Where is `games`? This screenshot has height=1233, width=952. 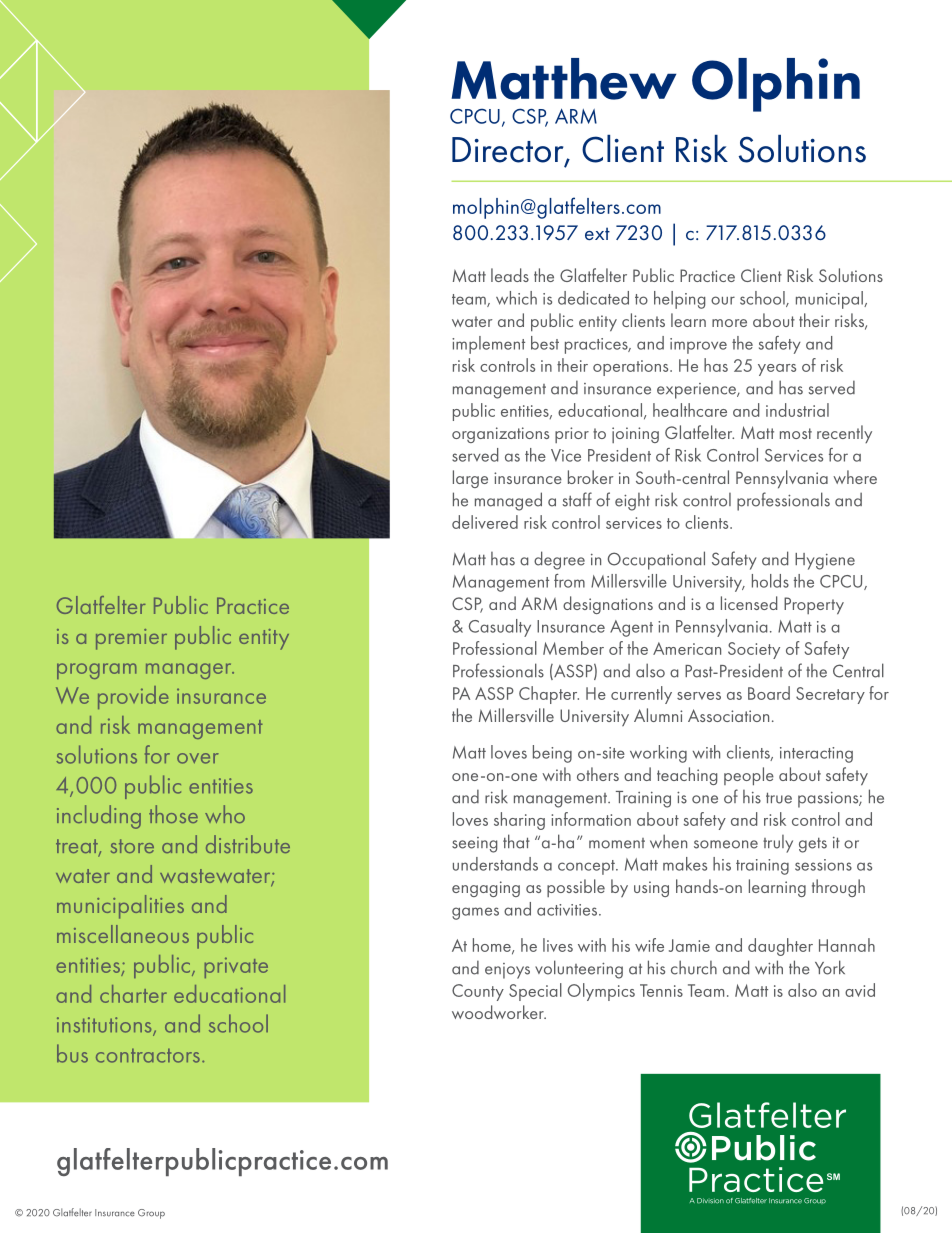
games is located at coordinates (475, 913).
